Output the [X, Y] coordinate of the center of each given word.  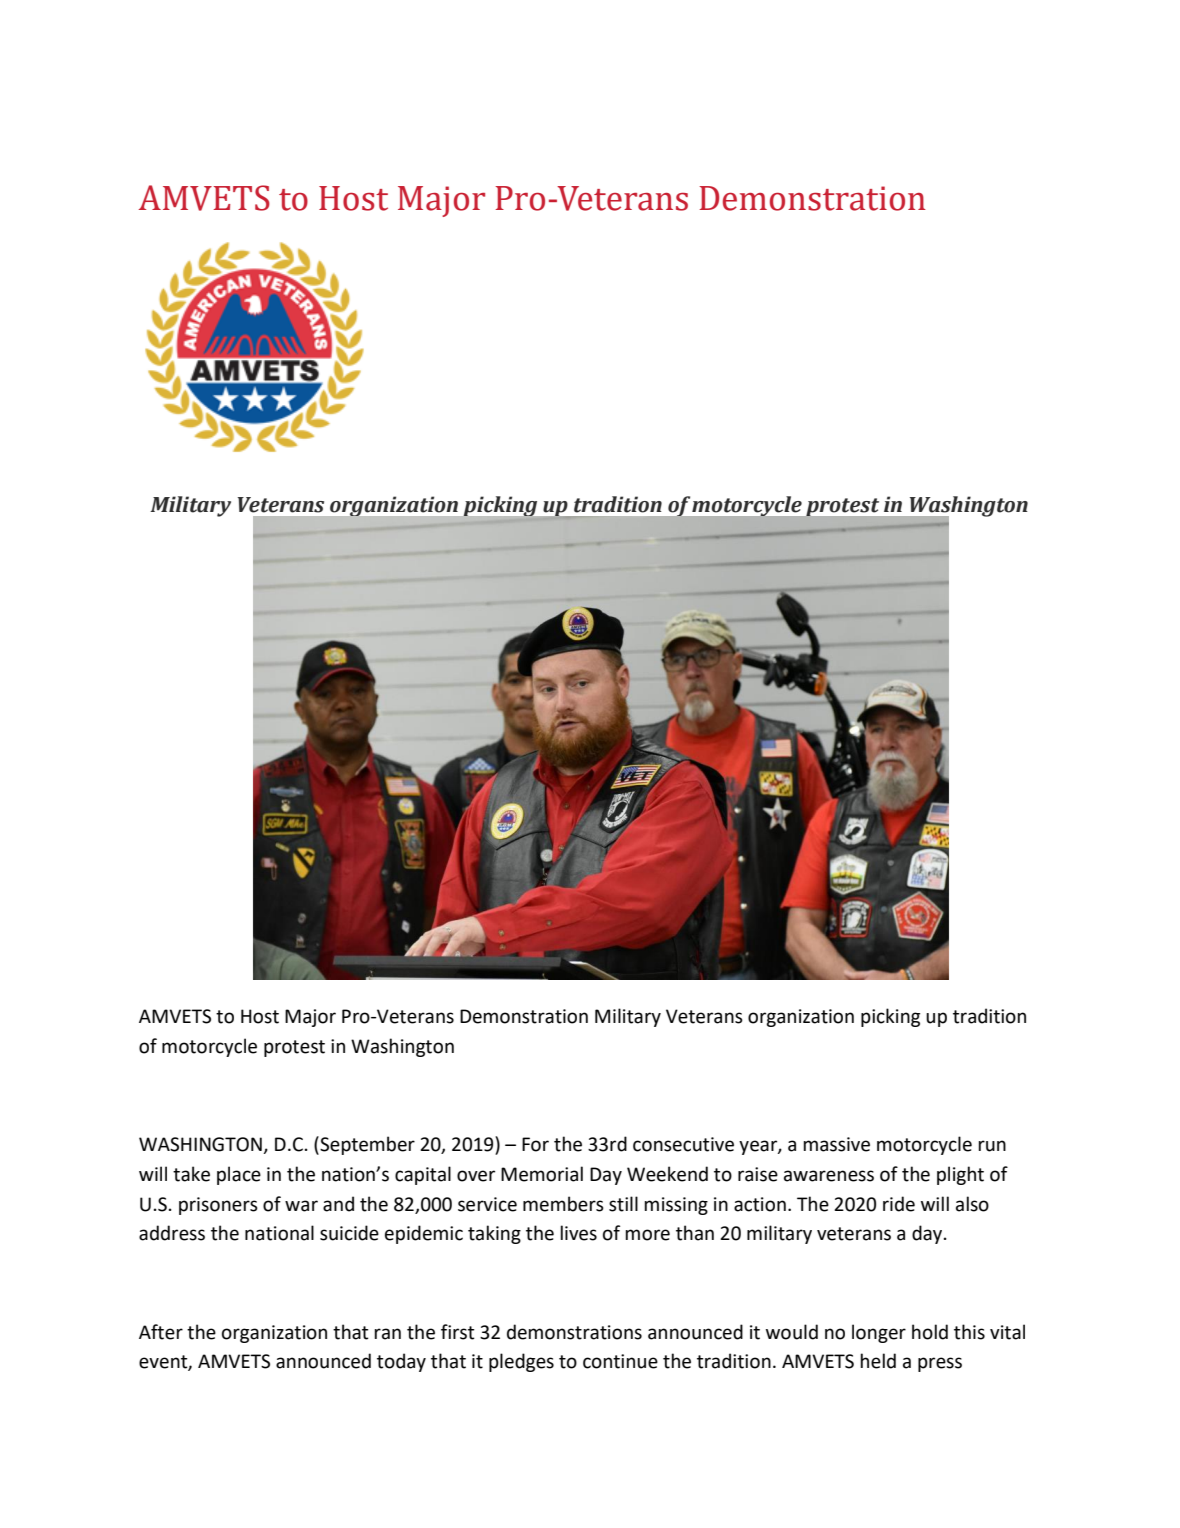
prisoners [218, 1206]
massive [836, 1144]
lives [578, 1233]
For [535, 1144]
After [161, 1332]
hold [930, 1332]
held [878, 1361]
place [239, 1175]
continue [620, 1361]
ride [899, 1204]
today [401, 1362]
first [458, 1332]
